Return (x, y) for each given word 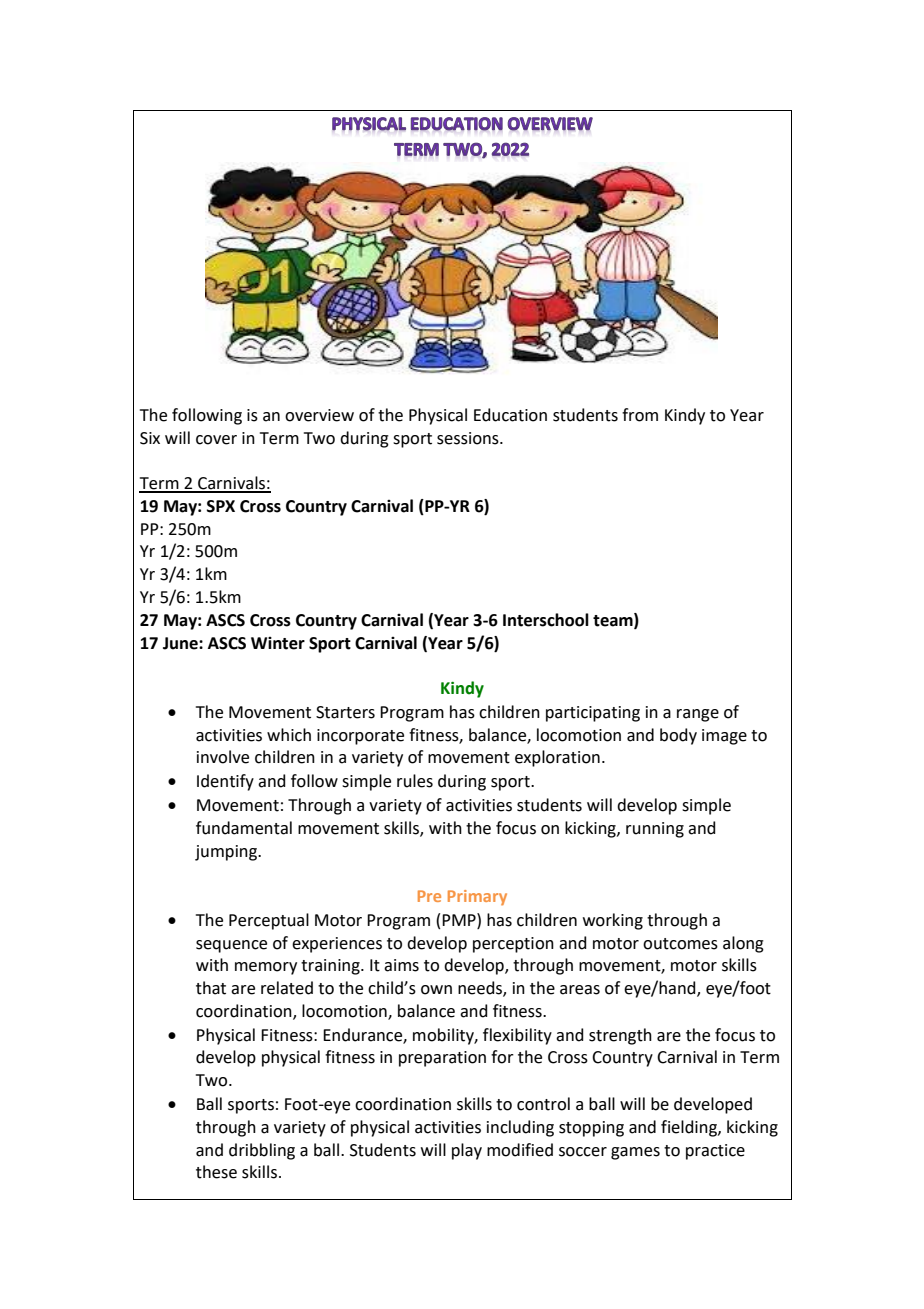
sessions (469, 438)
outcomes (680, 944)
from (640, 415)
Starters (345, 712)
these (216, 1172)
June (181, 643)
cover (216, 440)
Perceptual (269, 921)
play (467, 1151)
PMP (460, 919)
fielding (690, 1128)
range (698, 715)
